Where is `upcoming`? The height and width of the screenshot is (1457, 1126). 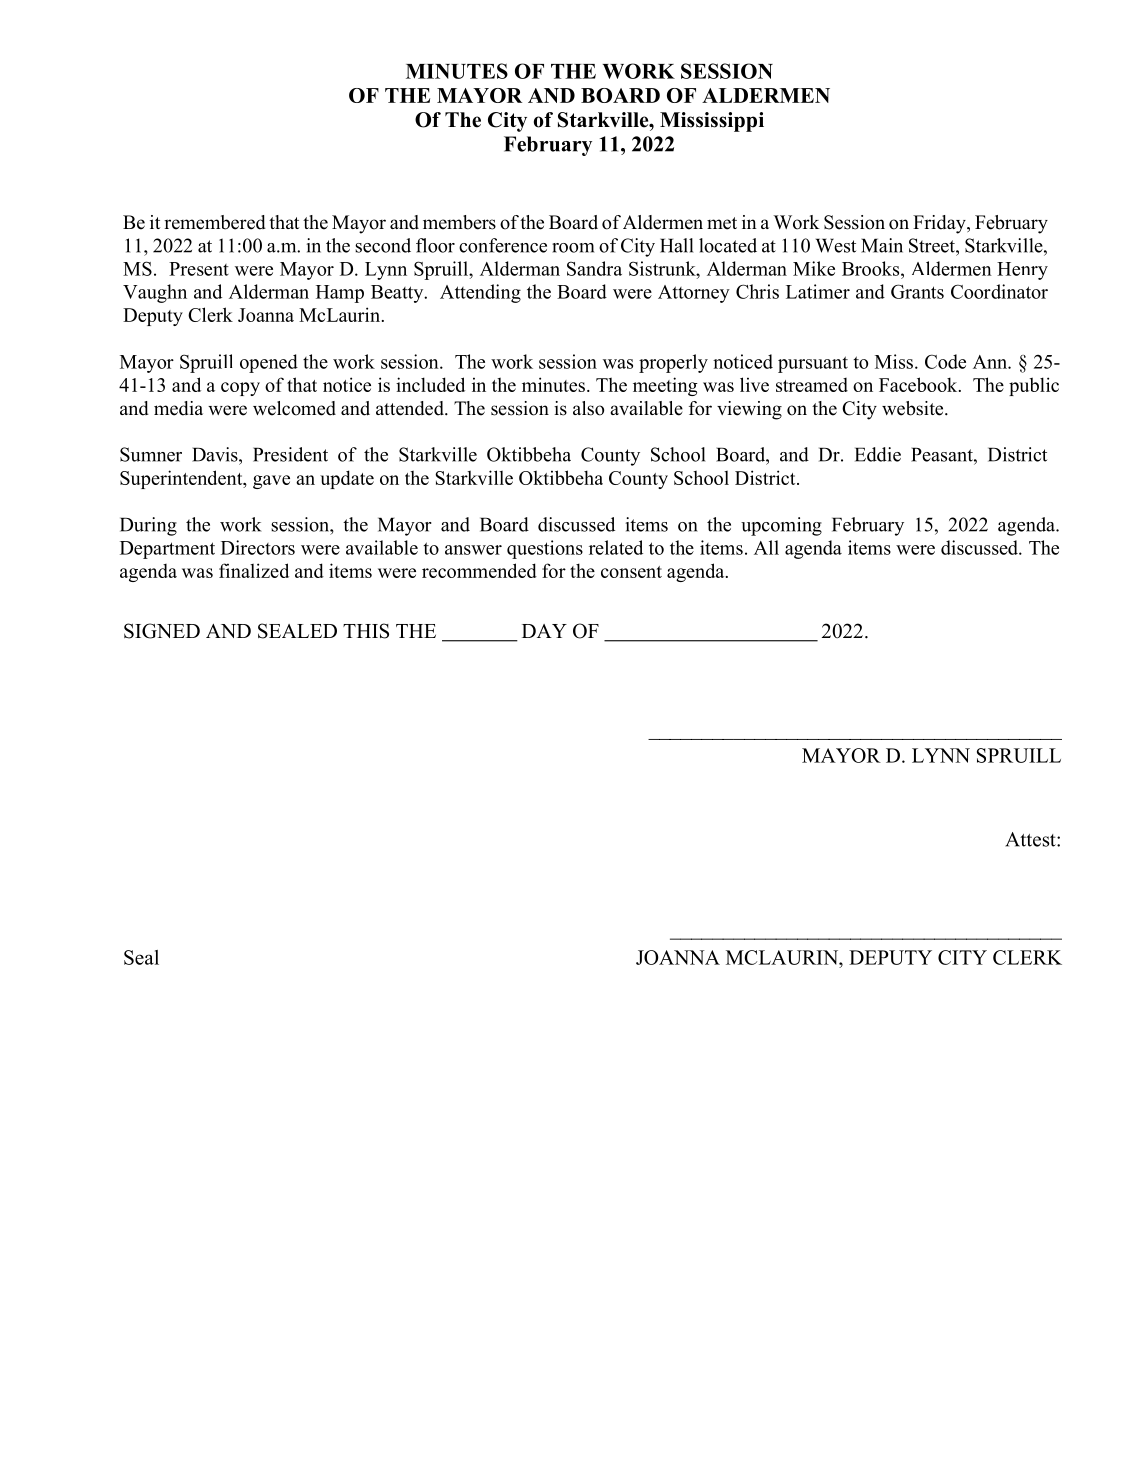
upcoming is located at coordinates (781, 526).
